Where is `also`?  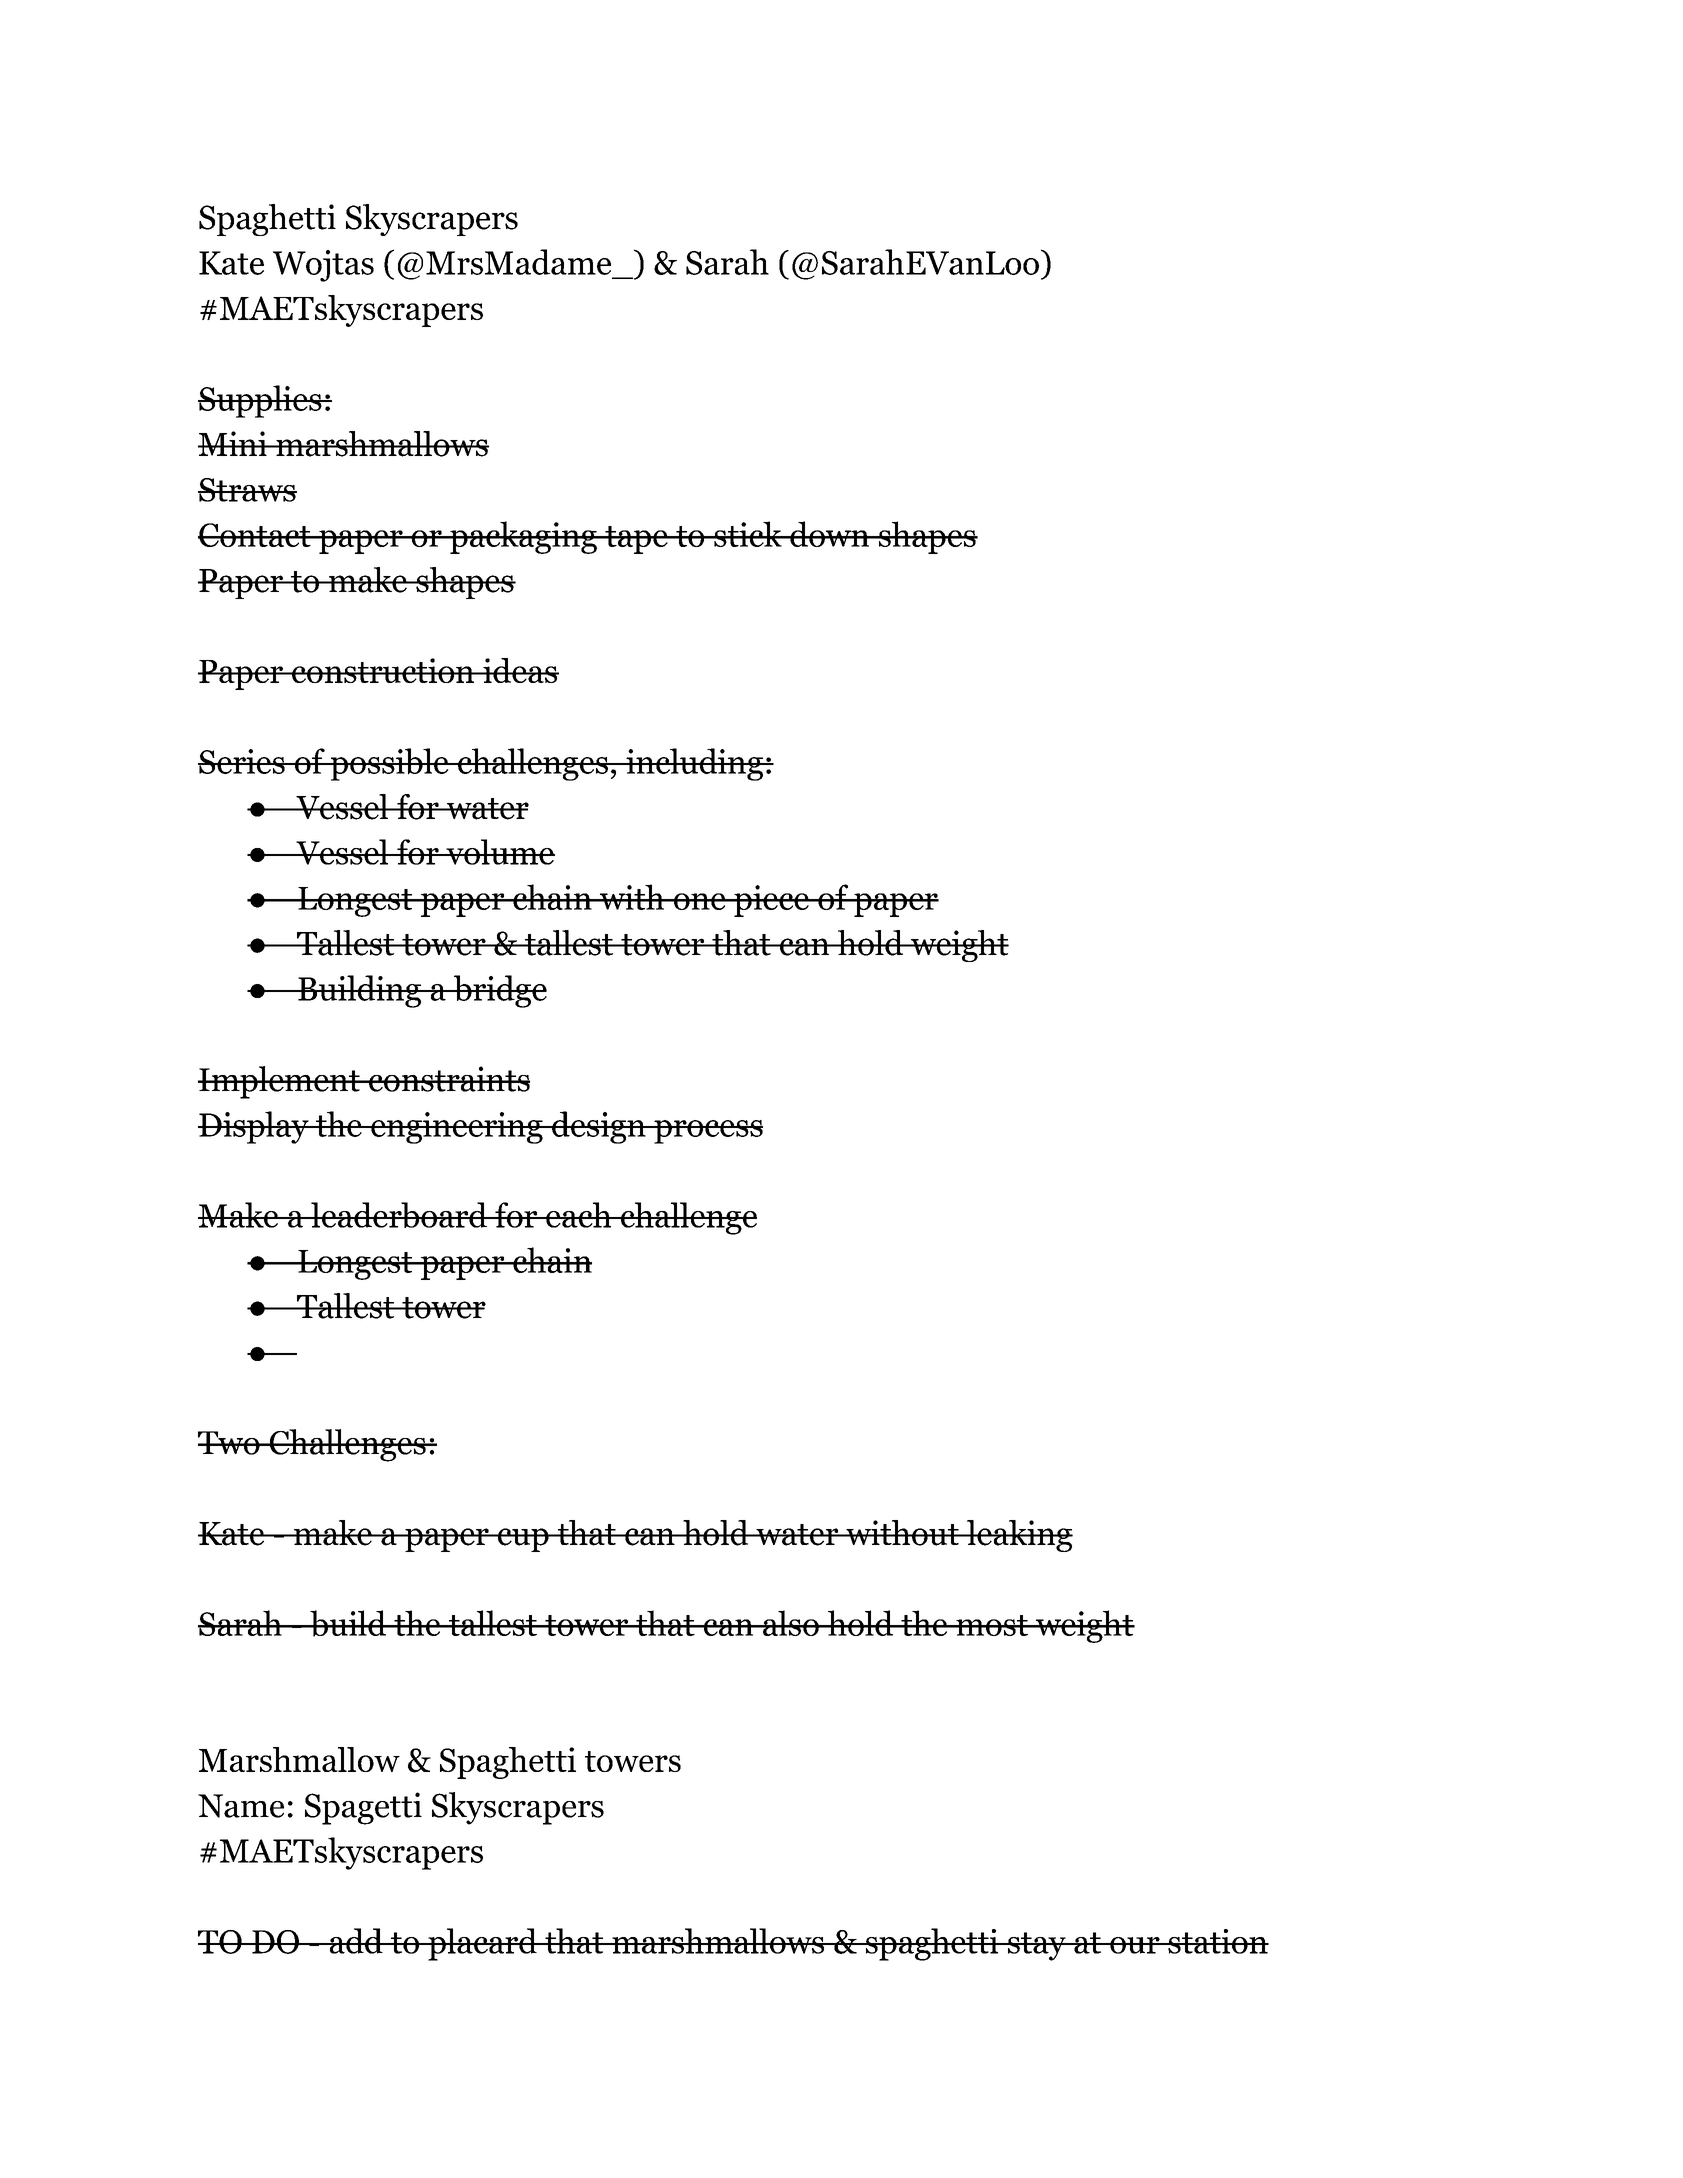 also is located at coordinates (790, 1623).
